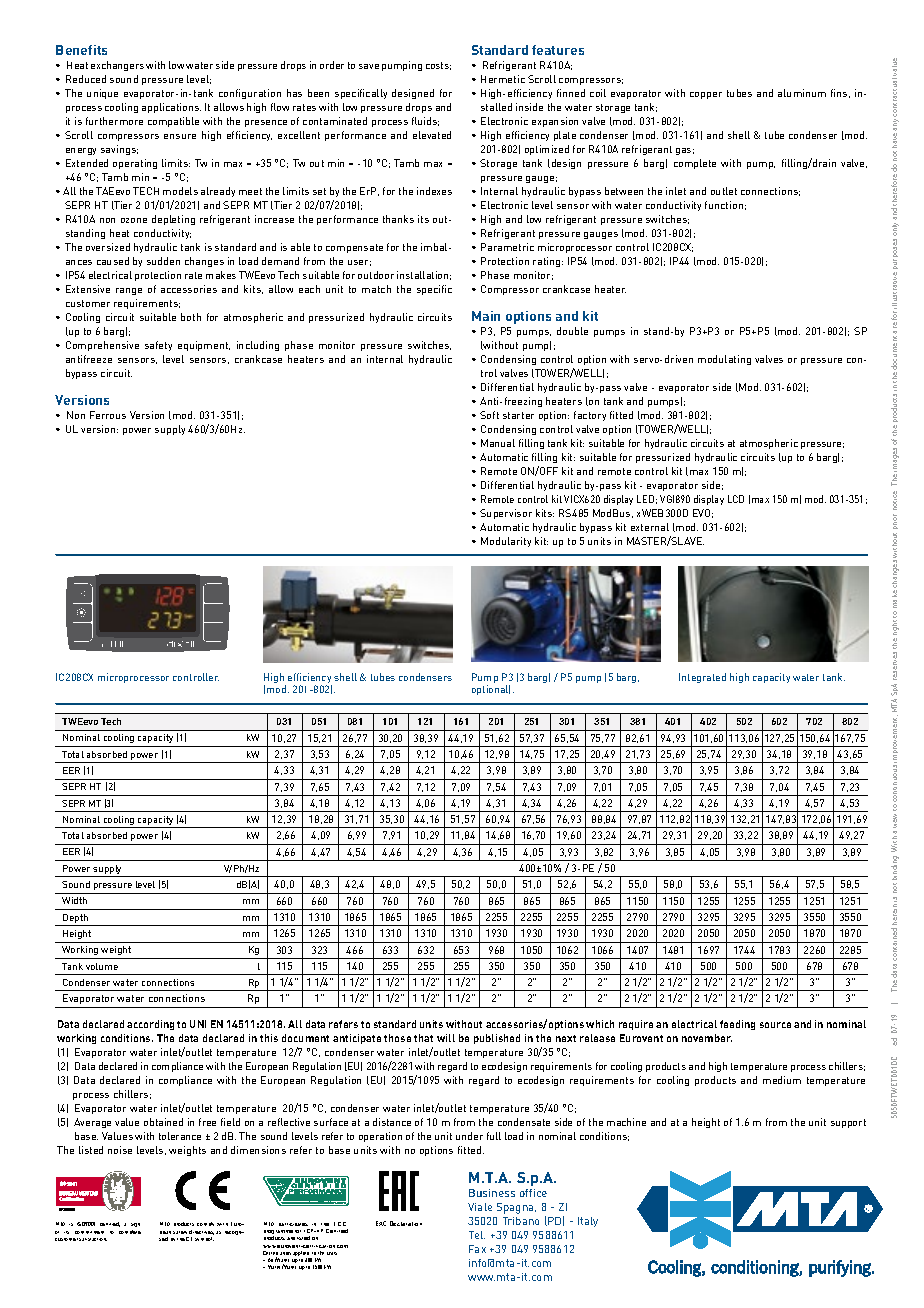  What do you see at coordinates (650, 527) in the document?
I see `external` at bounding box center [650, 527].
